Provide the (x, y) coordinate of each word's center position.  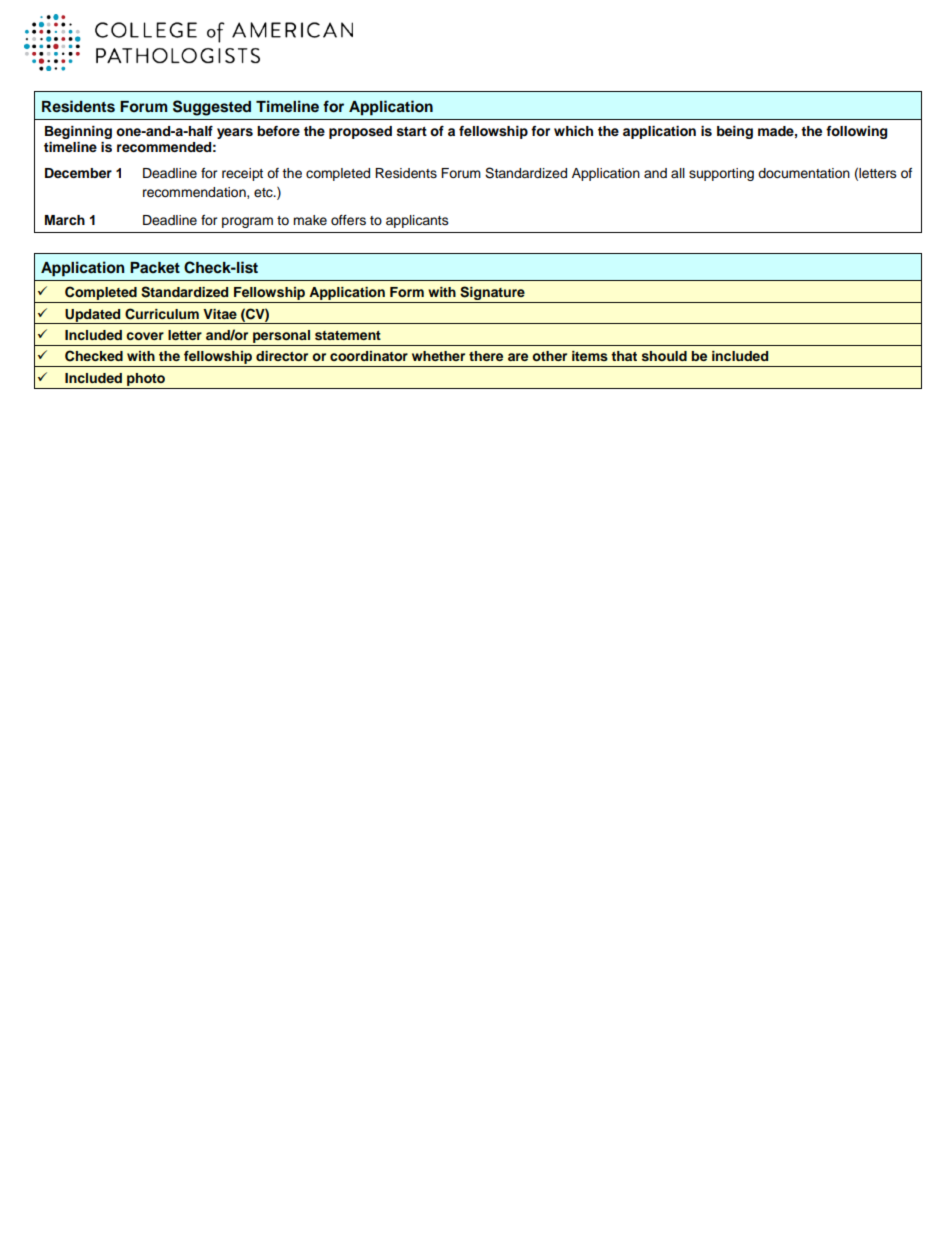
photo (146, 381)
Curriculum (162, 314)
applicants (417, 221)
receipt (242, 174)
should (664, 356)
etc (264, 193)
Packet (155, 268)
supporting (721, 174)
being (735, 132)
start (412, 132)
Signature (492, 293)
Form (407, 292)
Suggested (212, 108)
